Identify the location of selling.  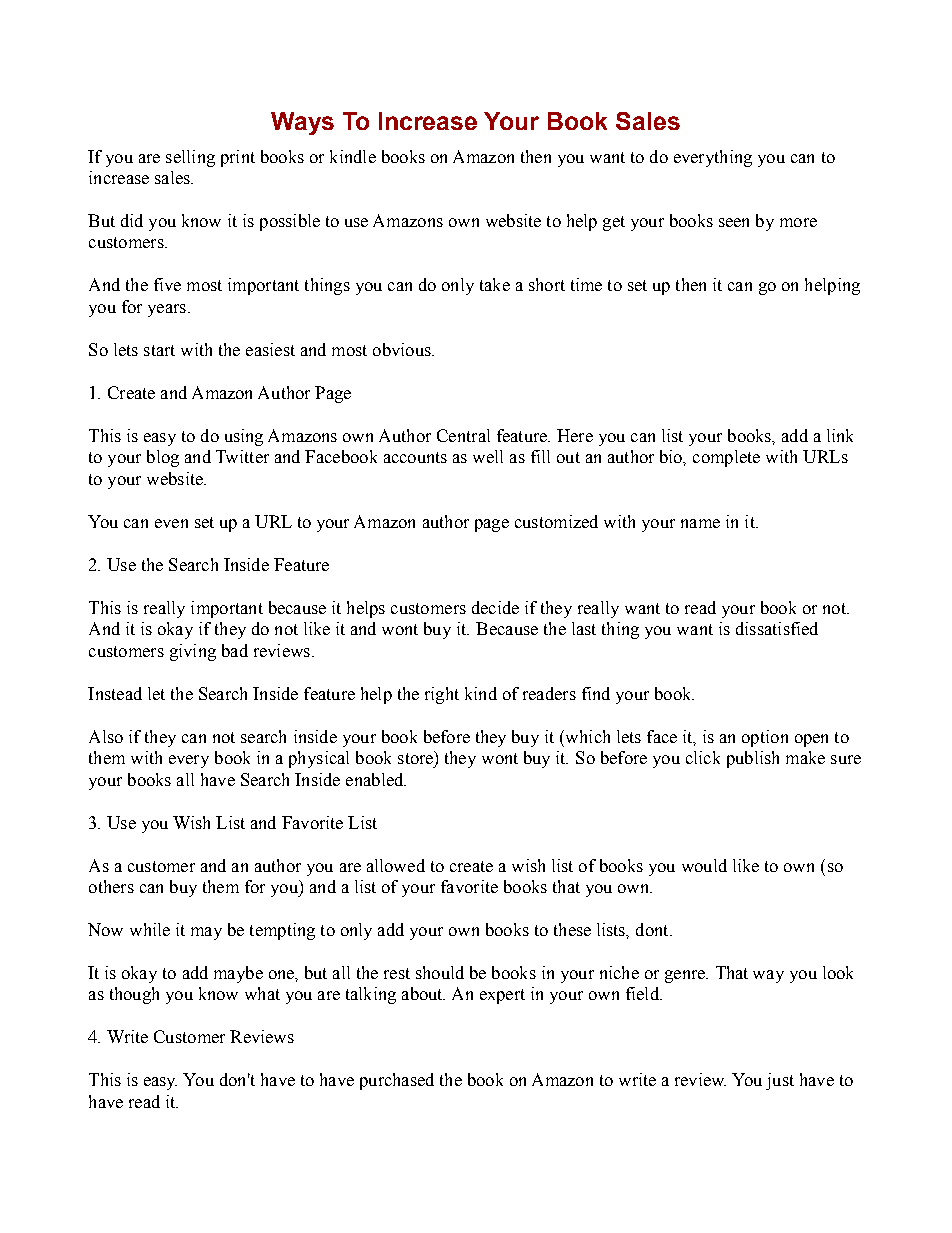
(190, 158).
